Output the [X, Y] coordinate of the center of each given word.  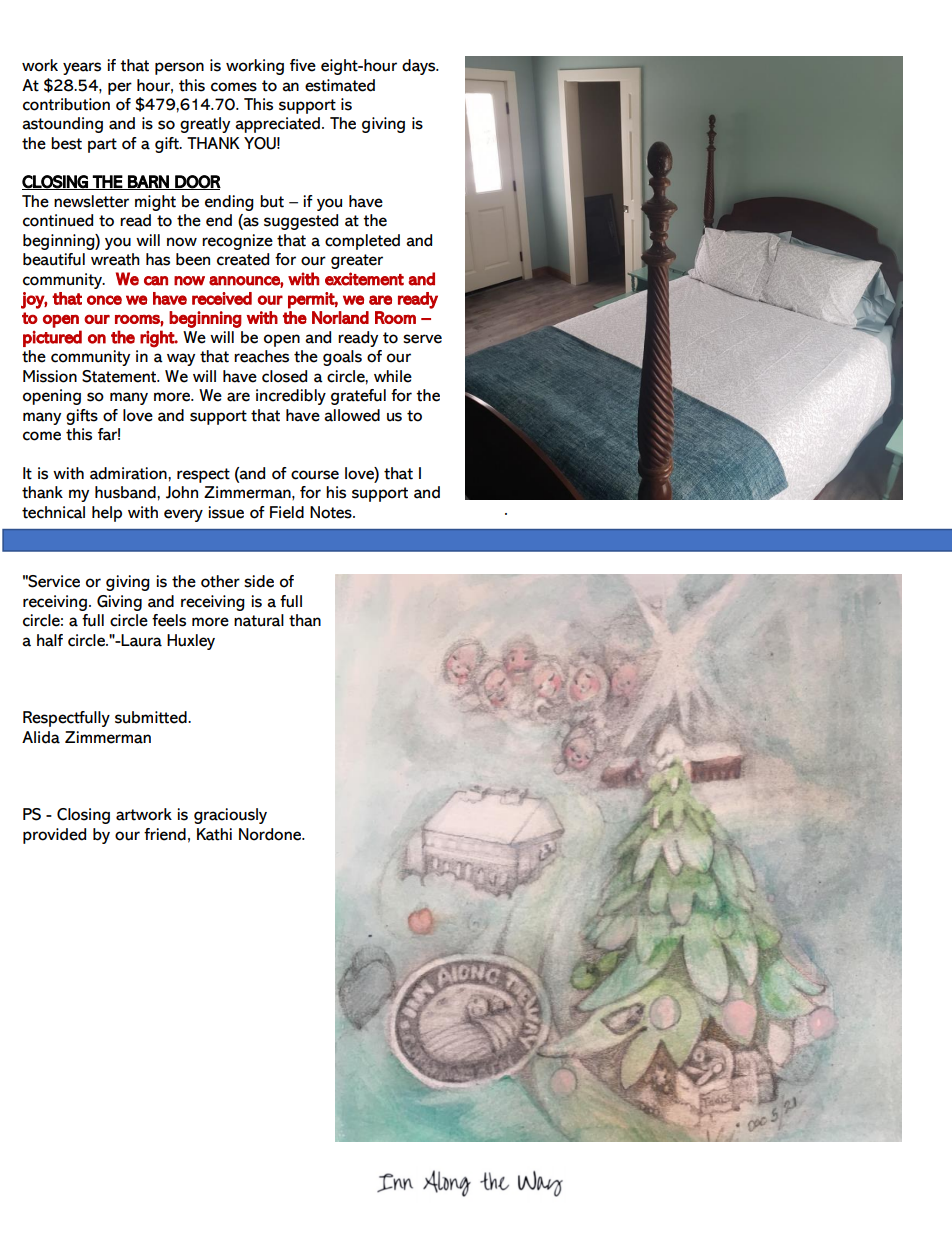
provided [54, 836]
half [50, 640]
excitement [364, 279]
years [82, 68]
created [243, 259]
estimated [340, 85]
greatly [205, 125]
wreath [115, 259]
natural [259, 620]
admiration [129, 473]
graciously [230, 816]
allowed [352, 415]
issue [226, 512]
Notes [332, 512]
